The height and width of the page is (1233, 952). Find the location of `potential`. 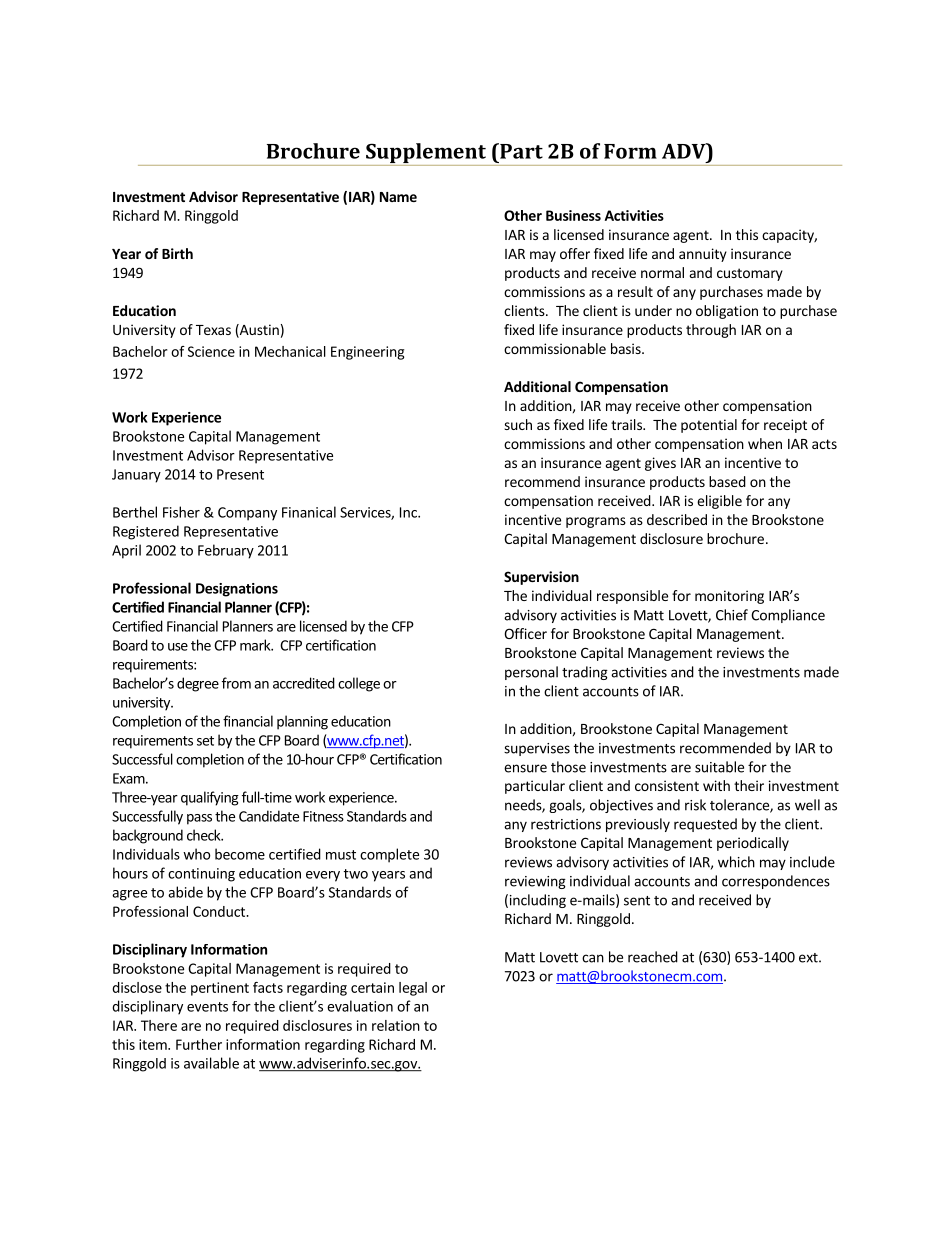

potential is located at coordinates (709, 426).
